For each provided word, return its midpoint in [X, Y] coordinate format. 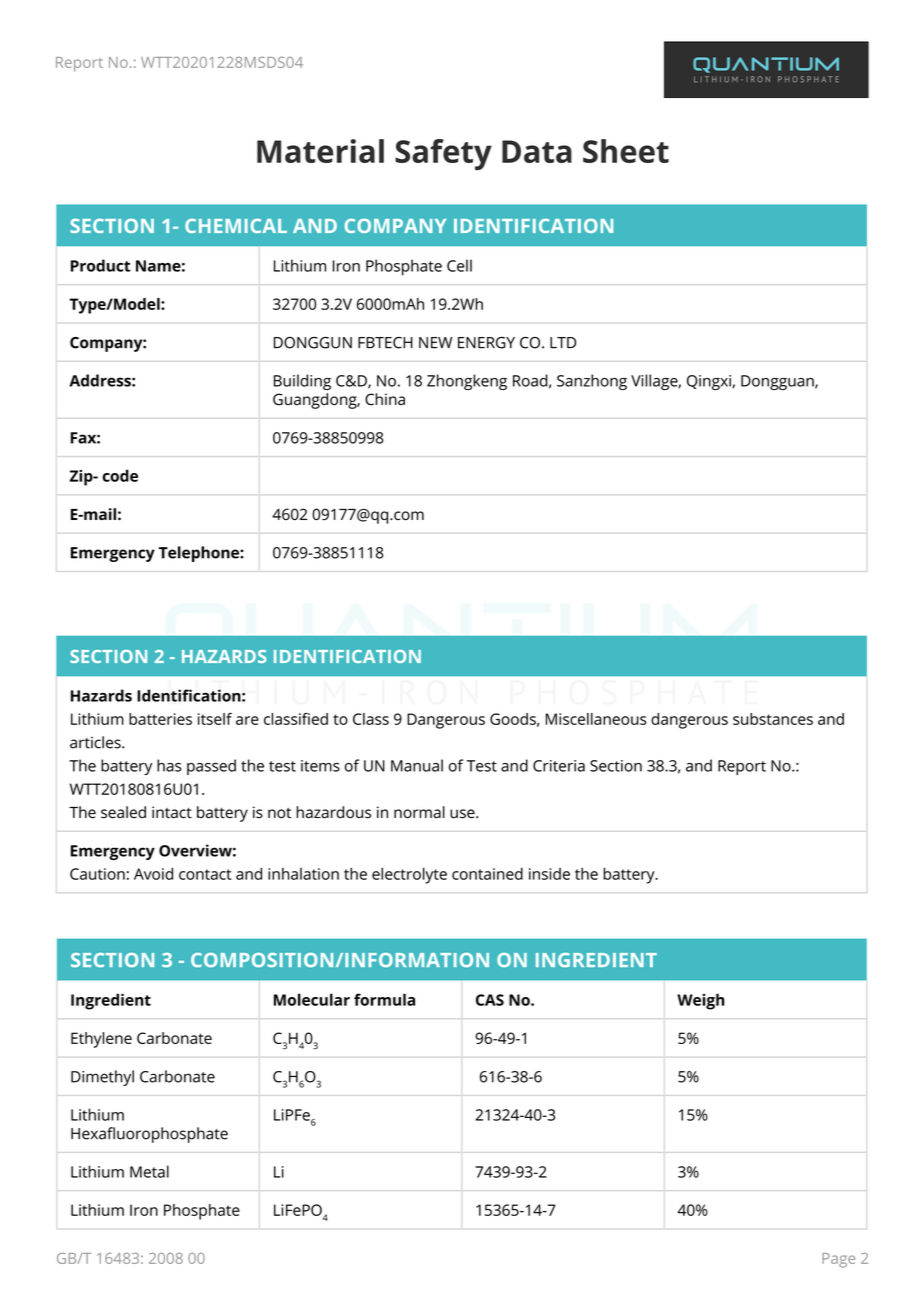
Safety [443, 155]
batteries [160, 719]
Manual [417, 765]
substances [773, 719]
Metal [149, 1171]
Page [838, 1260]
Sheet [626, 151]
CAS [490, 1000]
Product [100, 265]
